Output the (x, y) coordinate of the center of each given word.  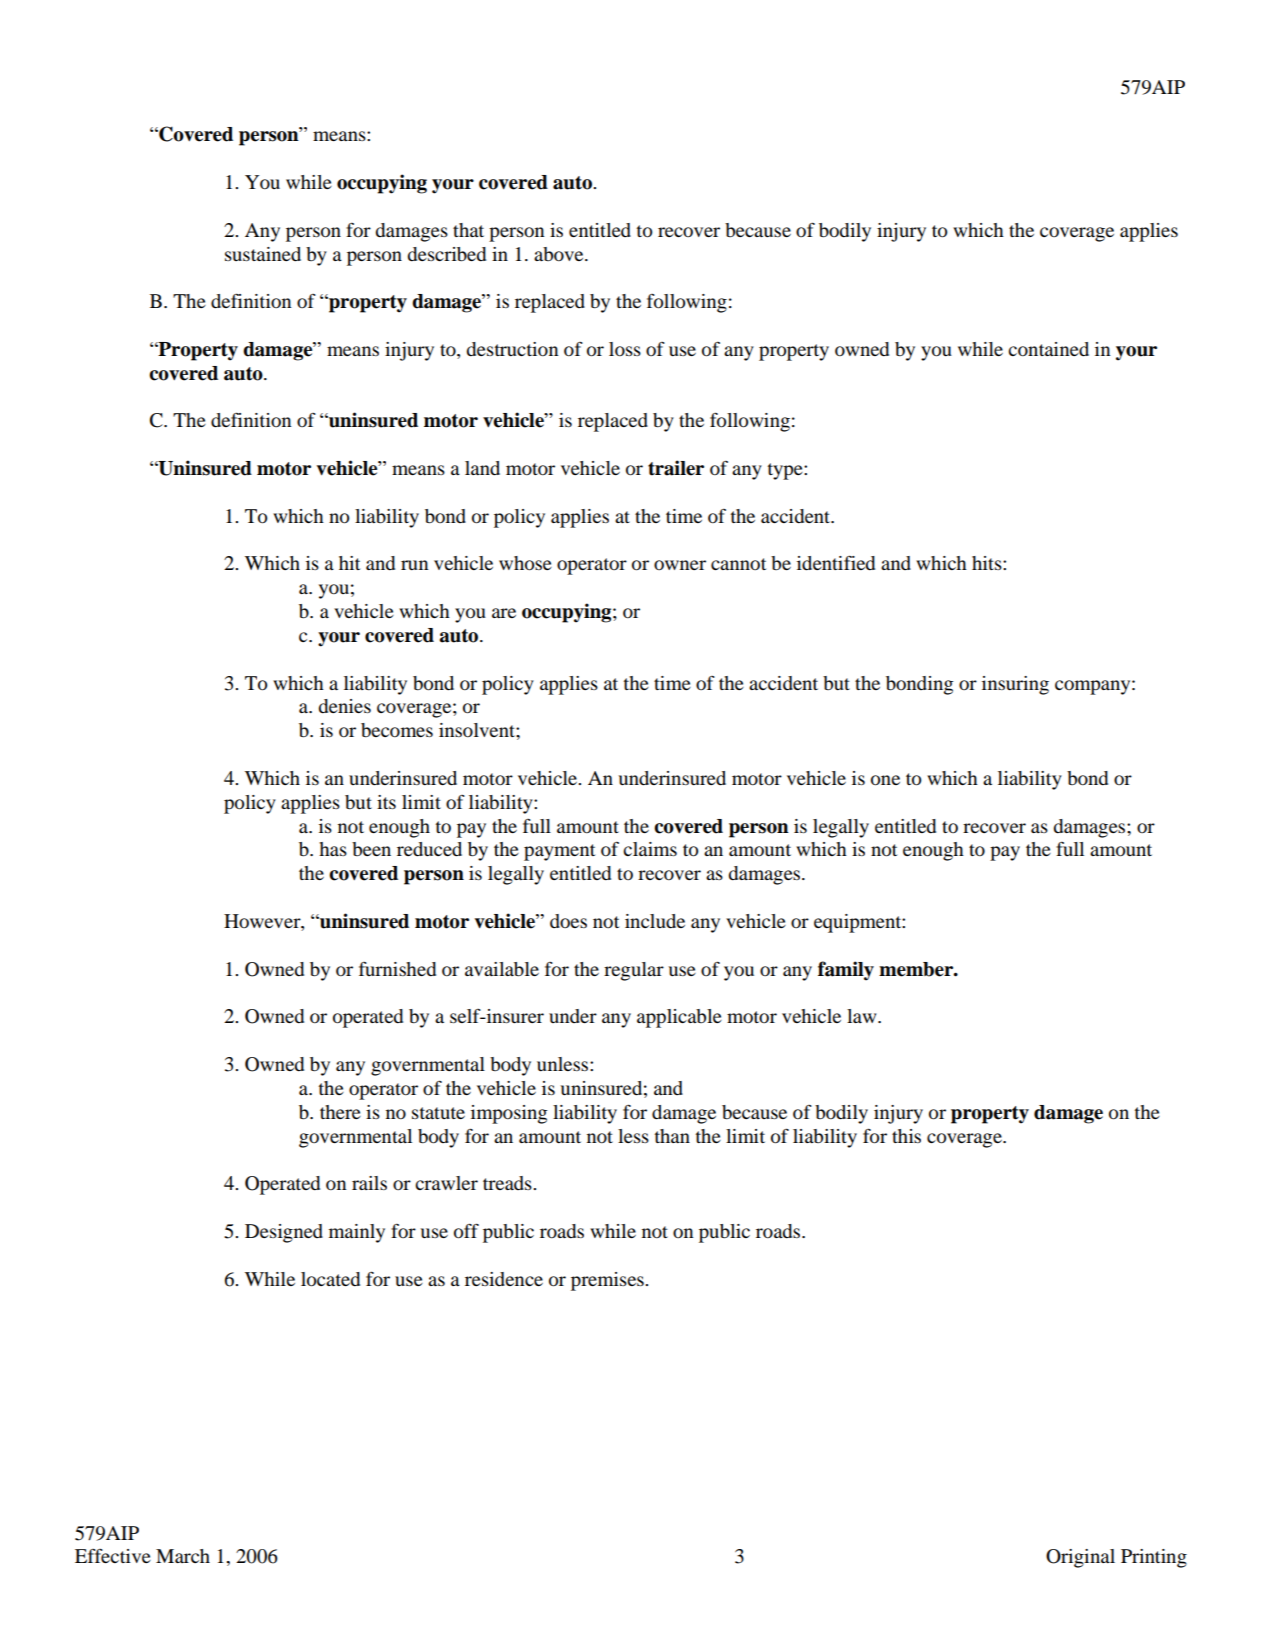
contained (1048, 349)
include (655, 921)
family (846, 971)
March (183, 1556)
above (560, 254)
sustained (263, 254)
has (333, 849)
